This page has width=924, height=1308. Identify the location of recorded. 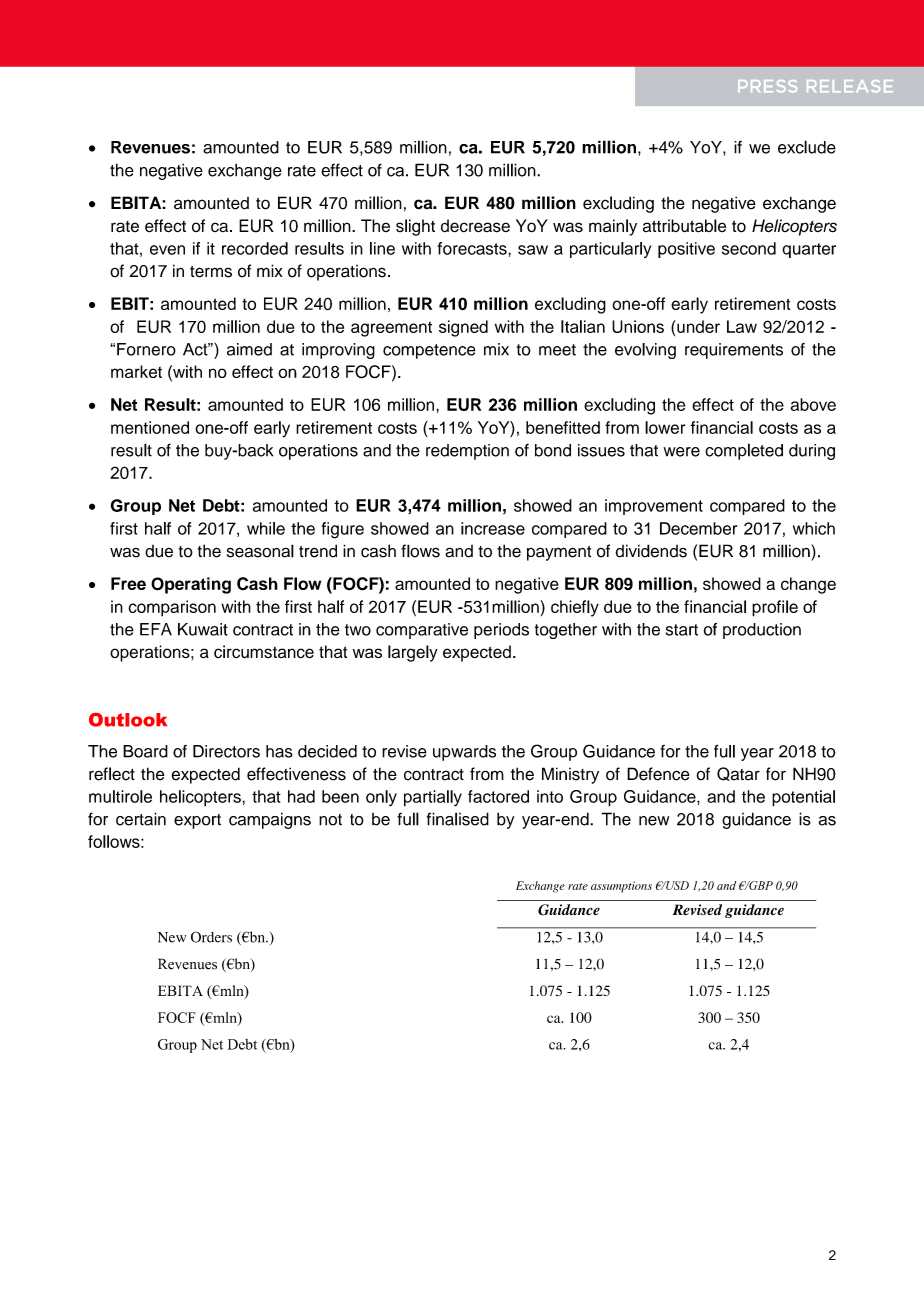
(255, 248).
